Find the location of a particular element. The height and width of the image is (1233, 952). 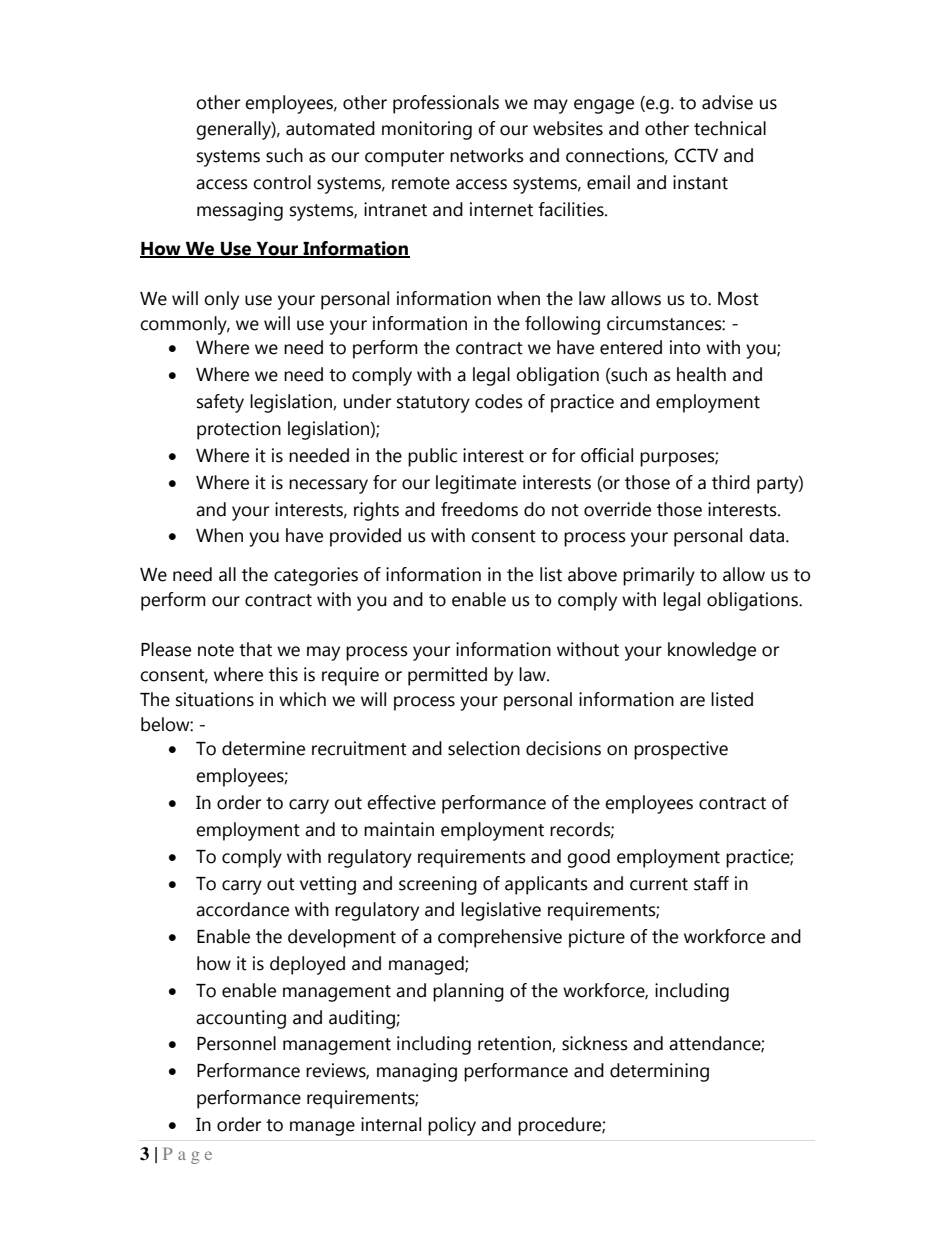

that is located at coordinates (255, 649).
